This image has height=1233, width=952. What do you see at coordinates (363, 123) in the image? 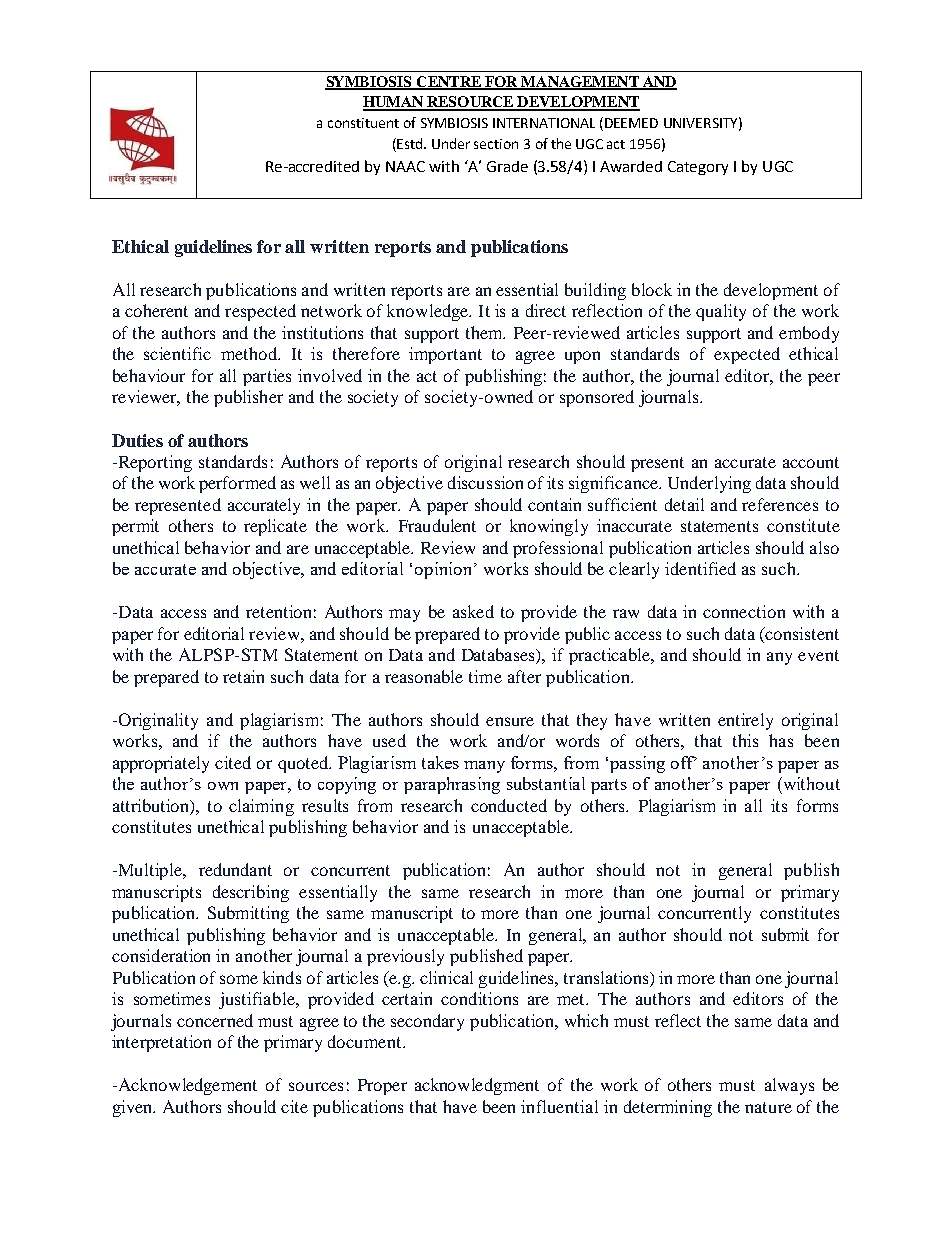
I see `constituent` at bounding box center [363, 123].
